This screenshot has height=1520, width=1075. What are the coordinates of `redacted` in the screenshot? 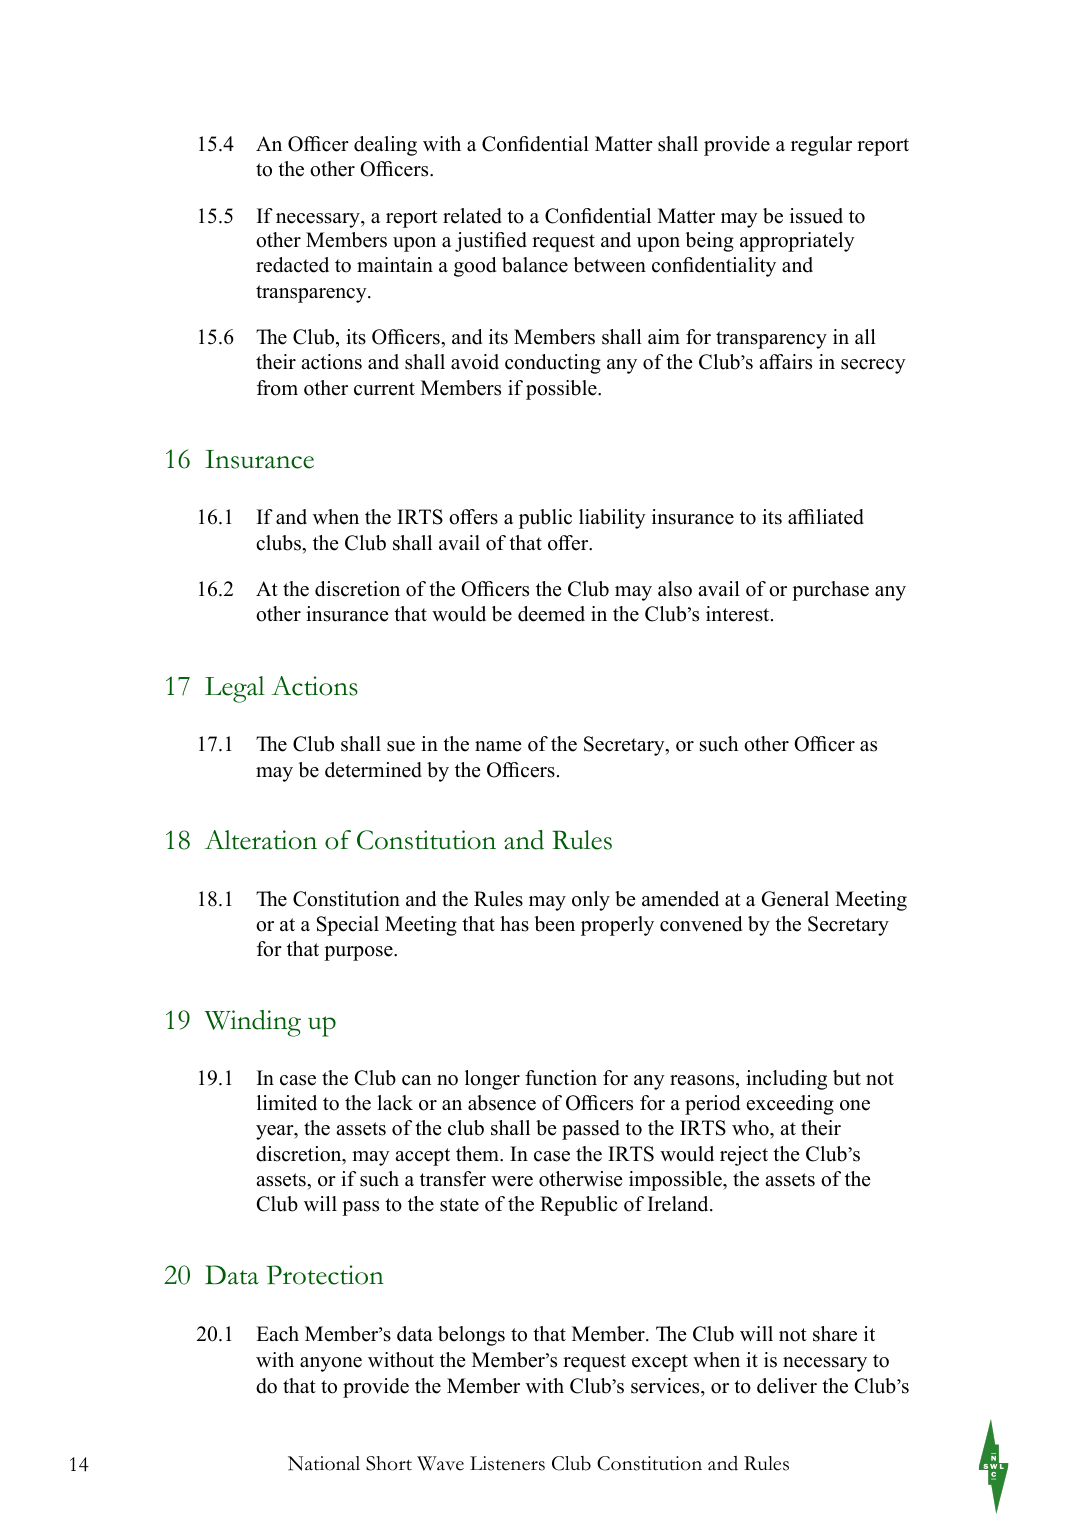 It's located at (292, 265).
